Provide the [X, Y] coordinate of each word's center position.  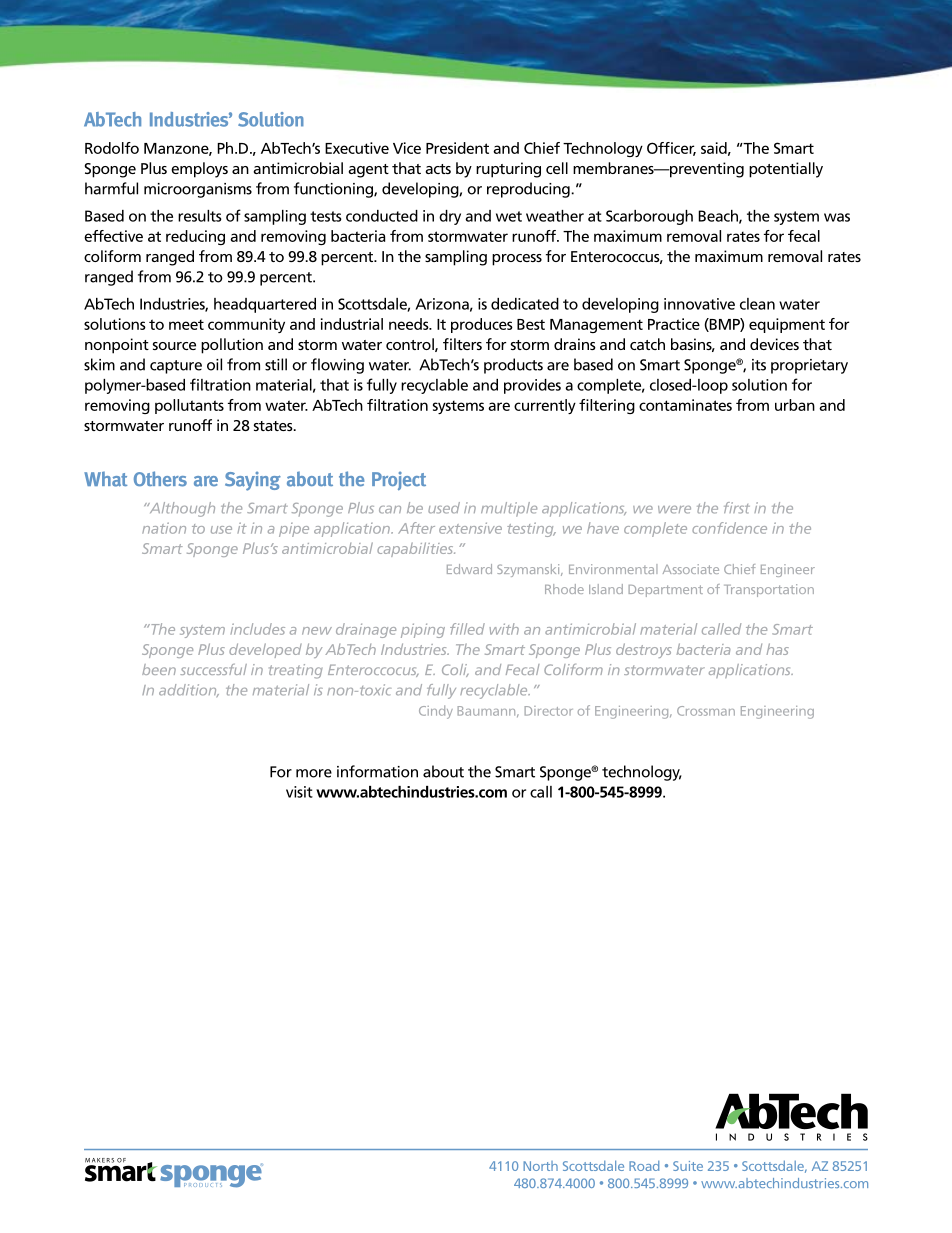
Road [644, 1166]
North [540, 1166]
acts [438, 169]
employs [199, 170]
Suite [688, 1166]
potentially [786, 170]
